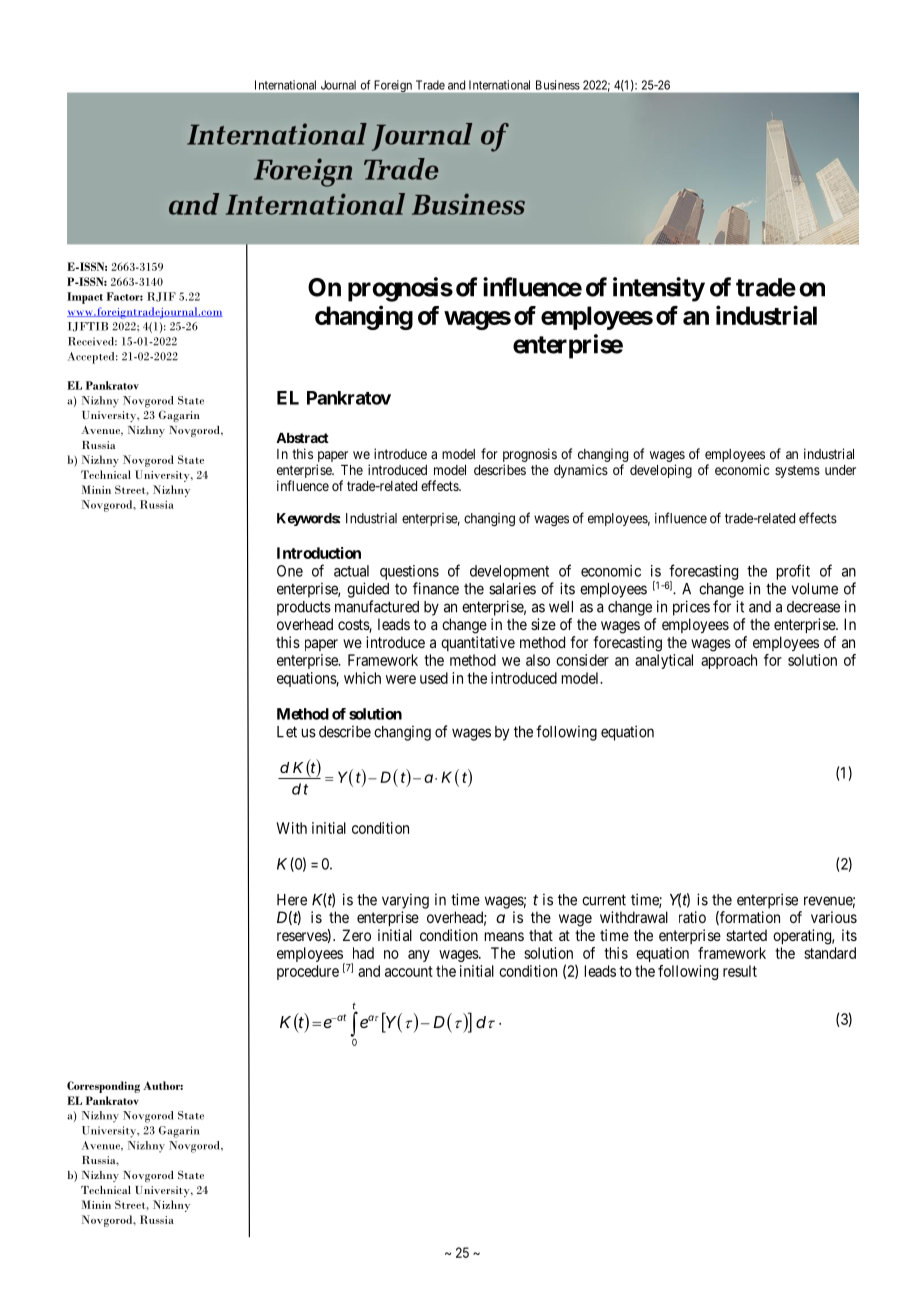 This screenshot has width=924, height=1307. What do you see at coordinates (659, 289) in the screenshot?
I see `intensity` at bounding box center [659, 289].
